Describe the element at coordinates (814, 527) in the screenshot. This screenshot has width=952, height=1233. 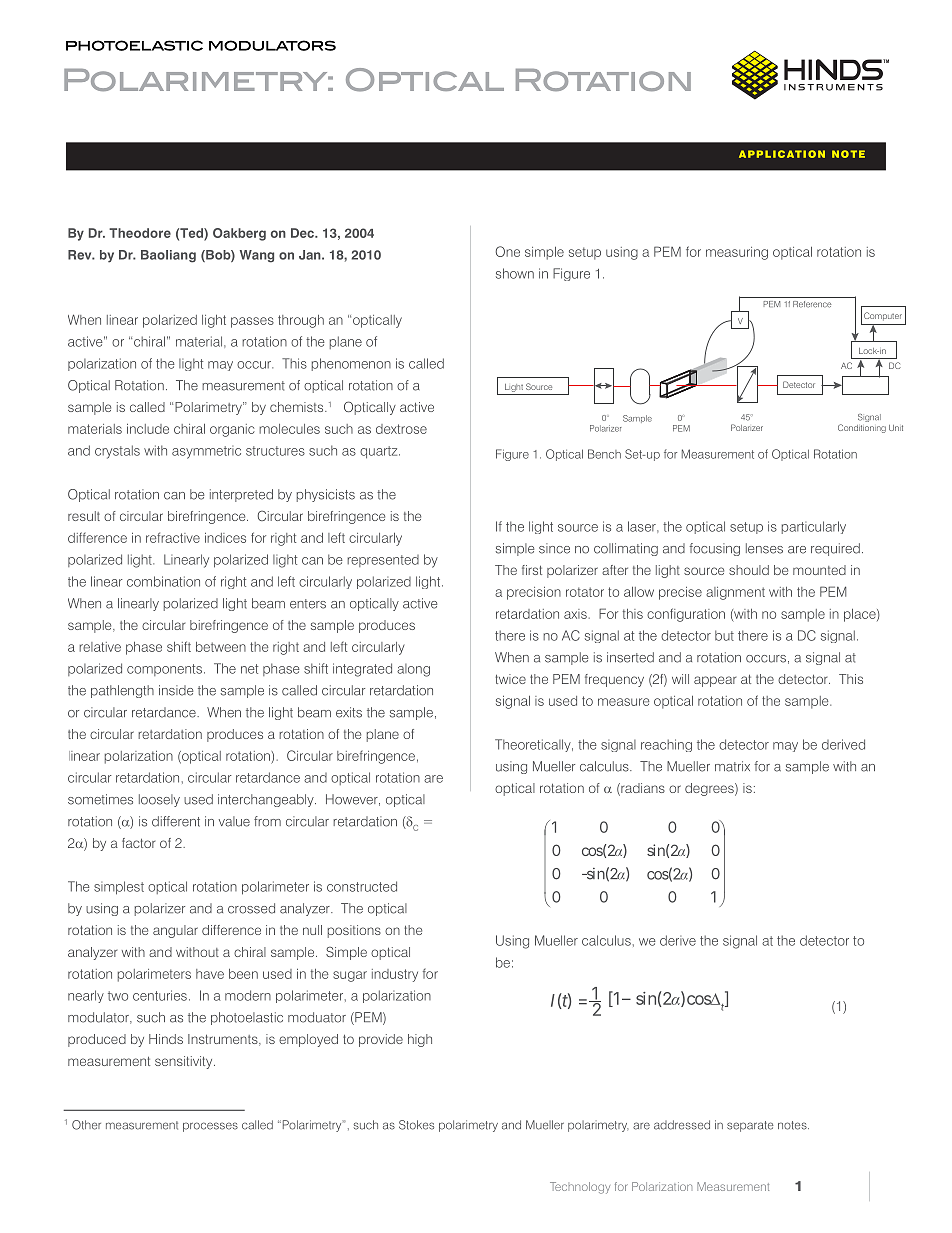
I see `particularly` at that location.
